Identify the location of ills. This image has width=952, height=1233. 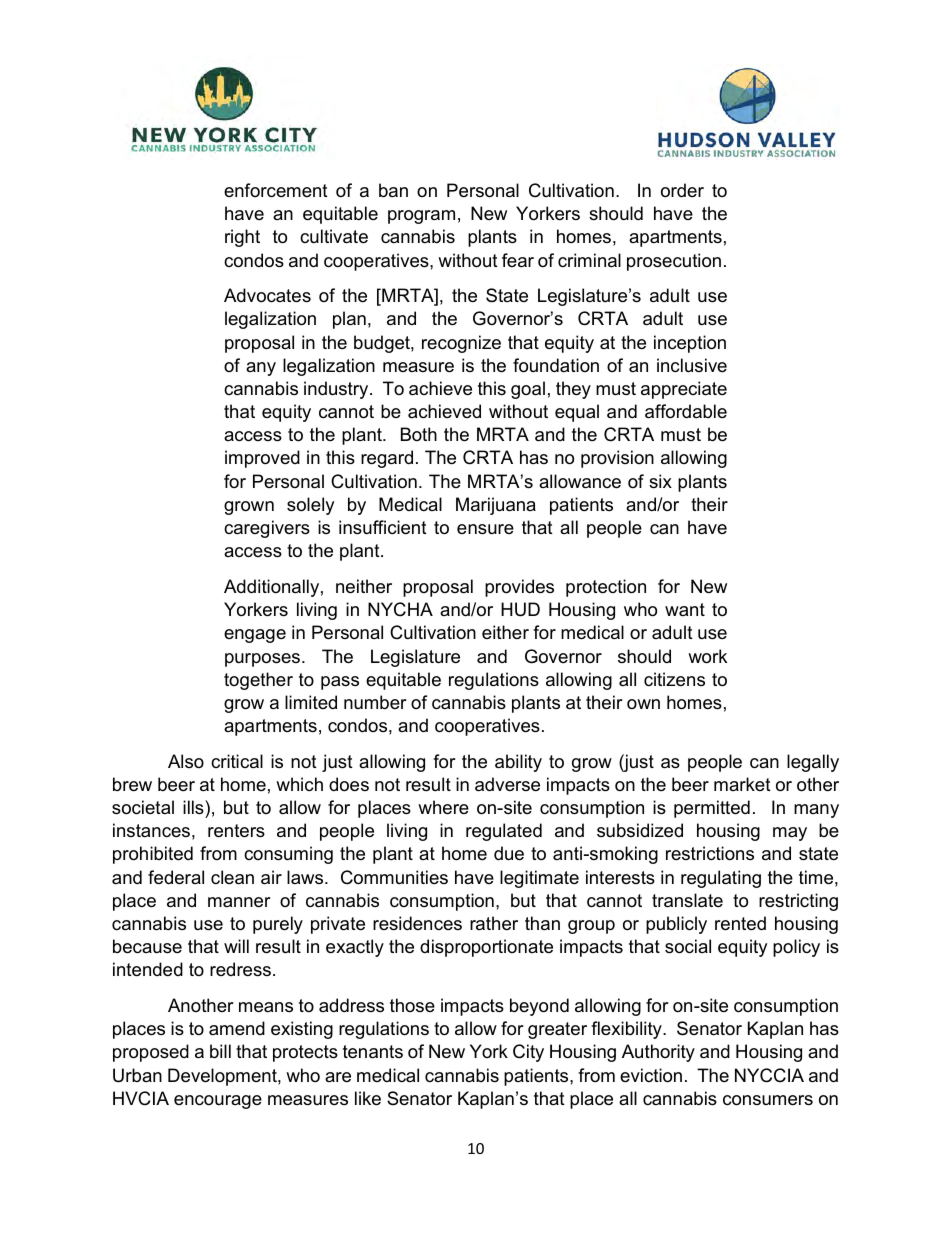
(194, 807).
